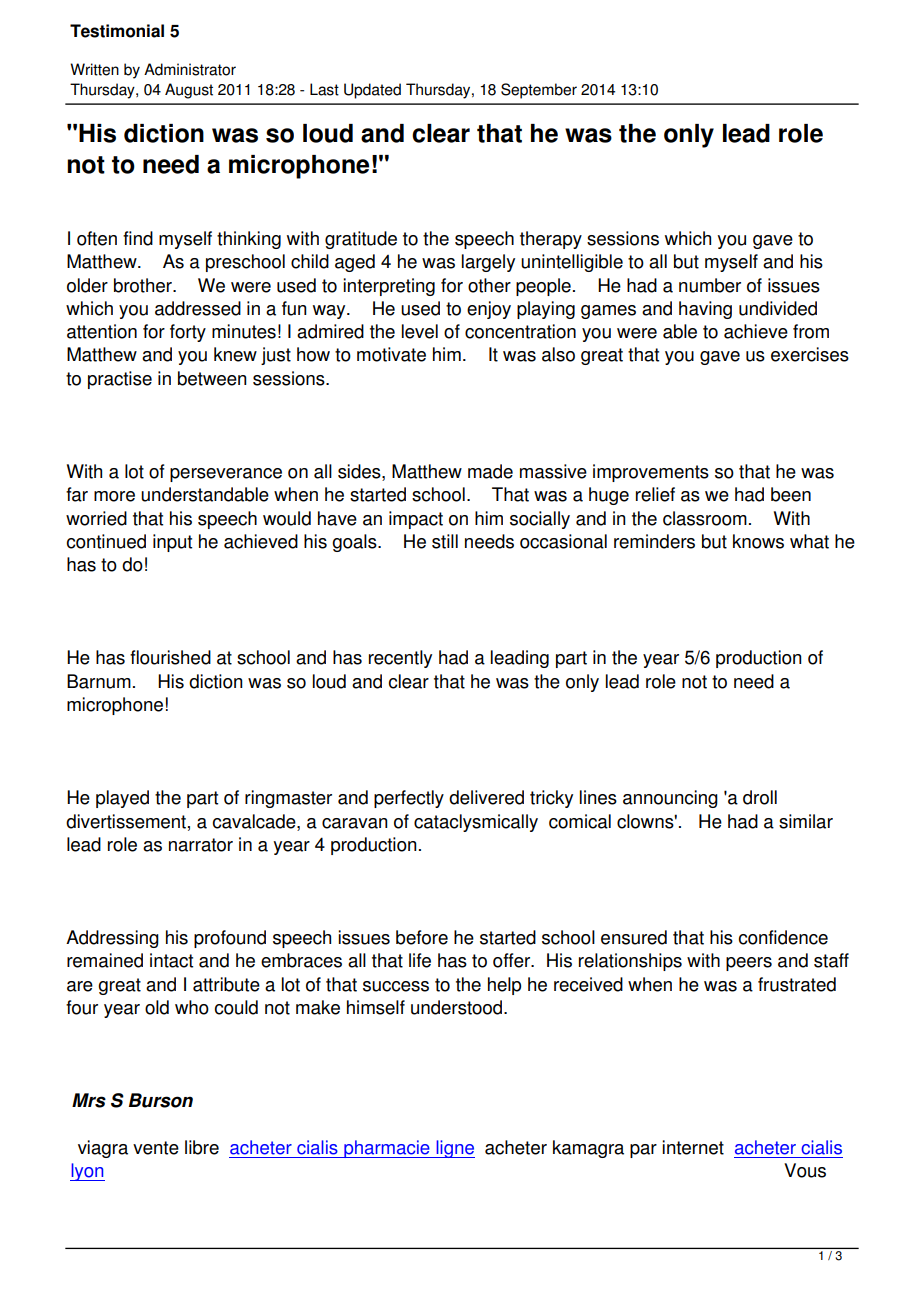 The width and height of the page is (924, 1308). What do you see at coordinates (170, 657) in the page?
I see `flourished` at bounding box center [170, 657].
